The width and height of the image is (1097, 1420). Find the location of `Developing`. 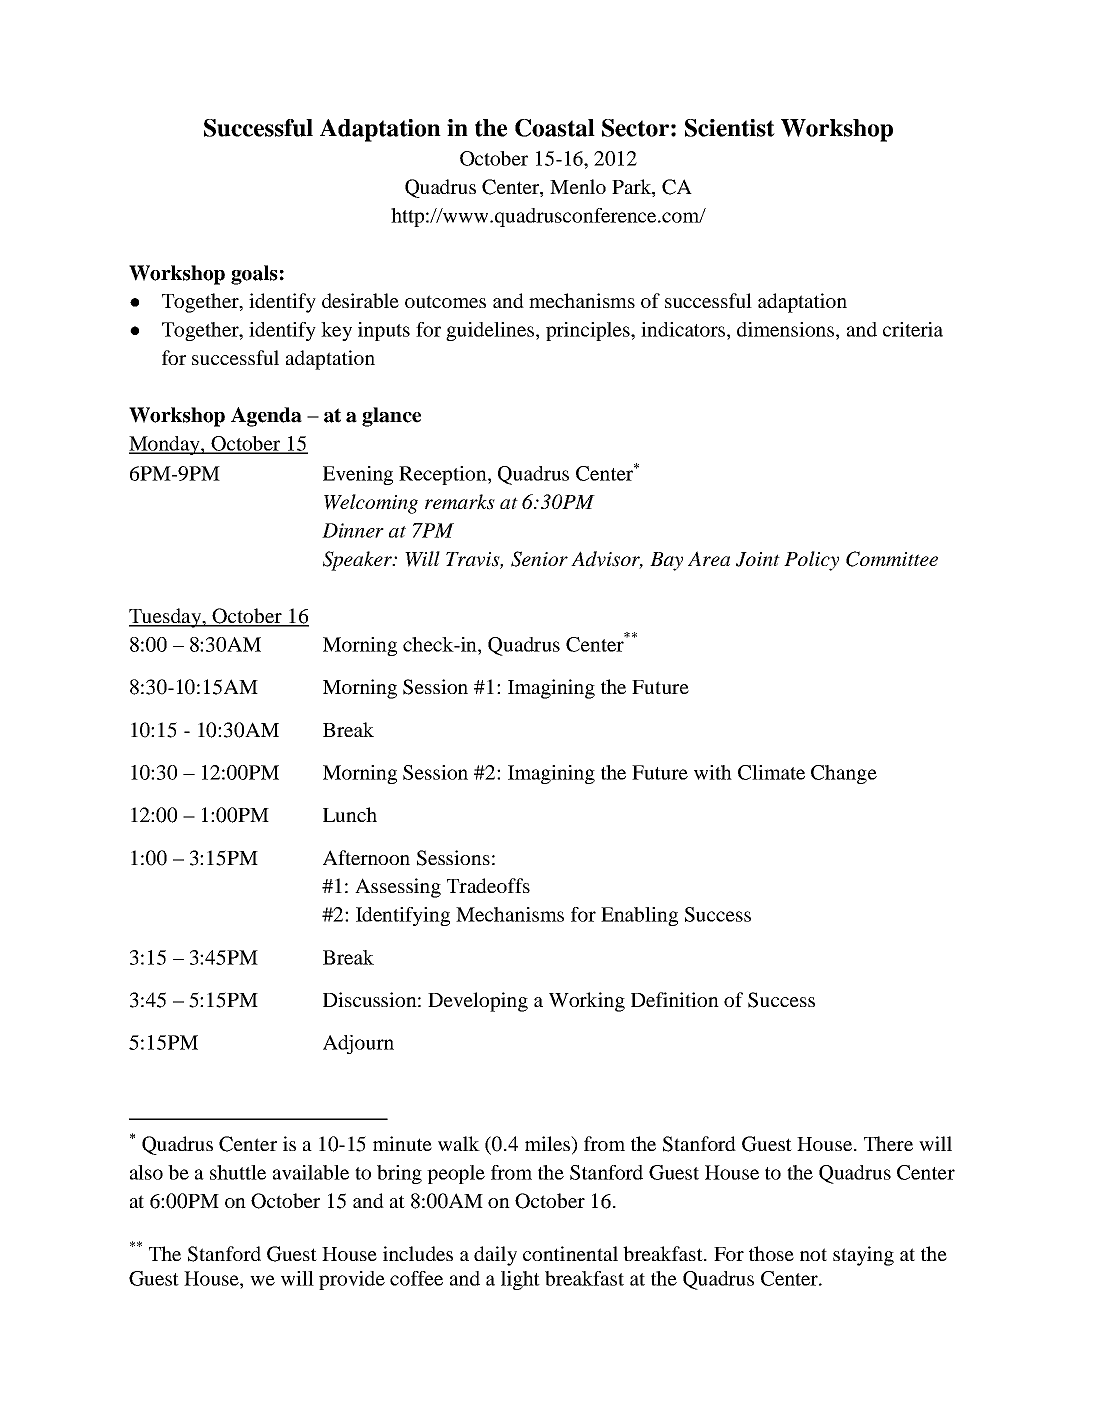

Developing is located at coordinates (478, 1002).
